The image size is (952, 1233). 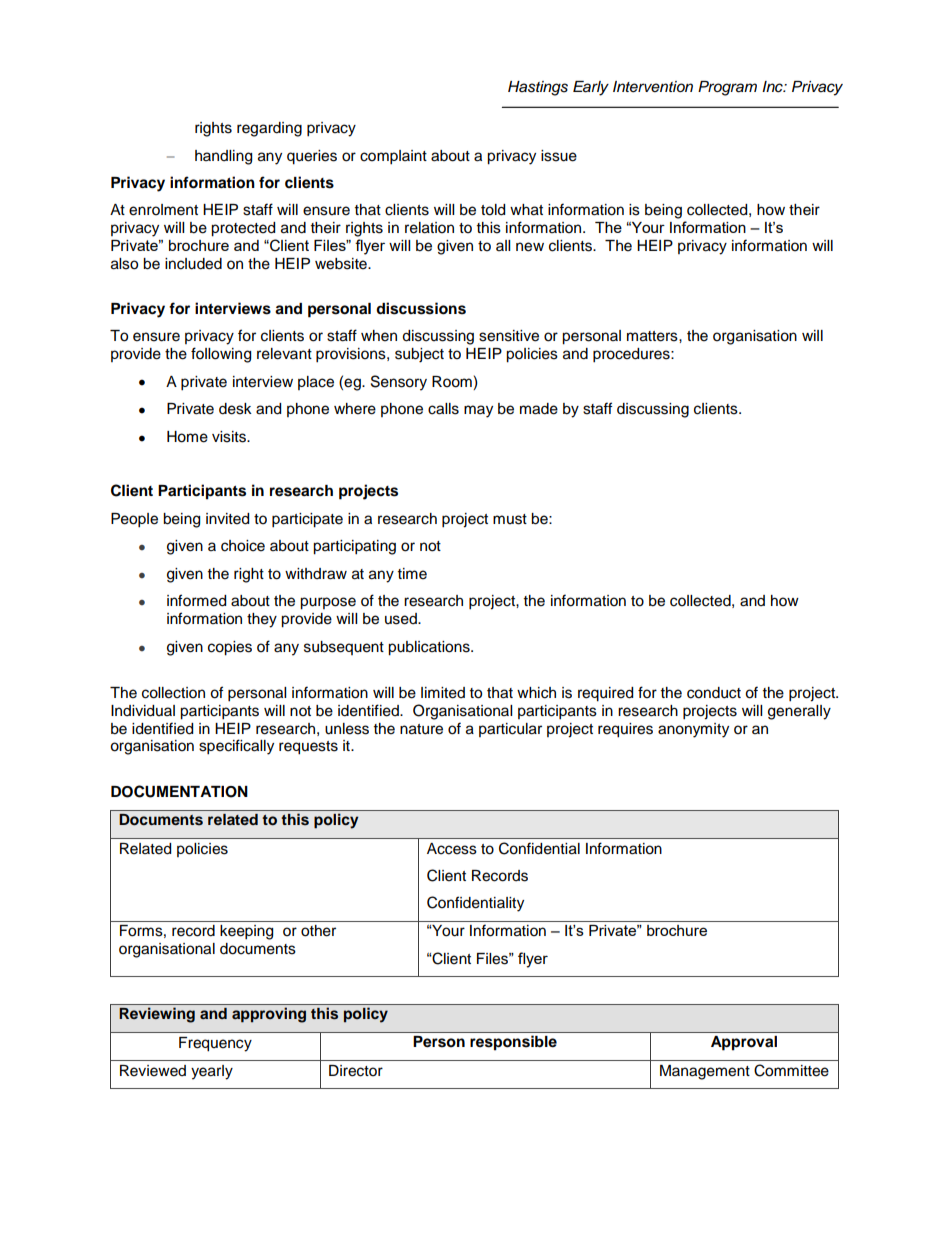 I want to click on time, so click(x=412, y=574).
